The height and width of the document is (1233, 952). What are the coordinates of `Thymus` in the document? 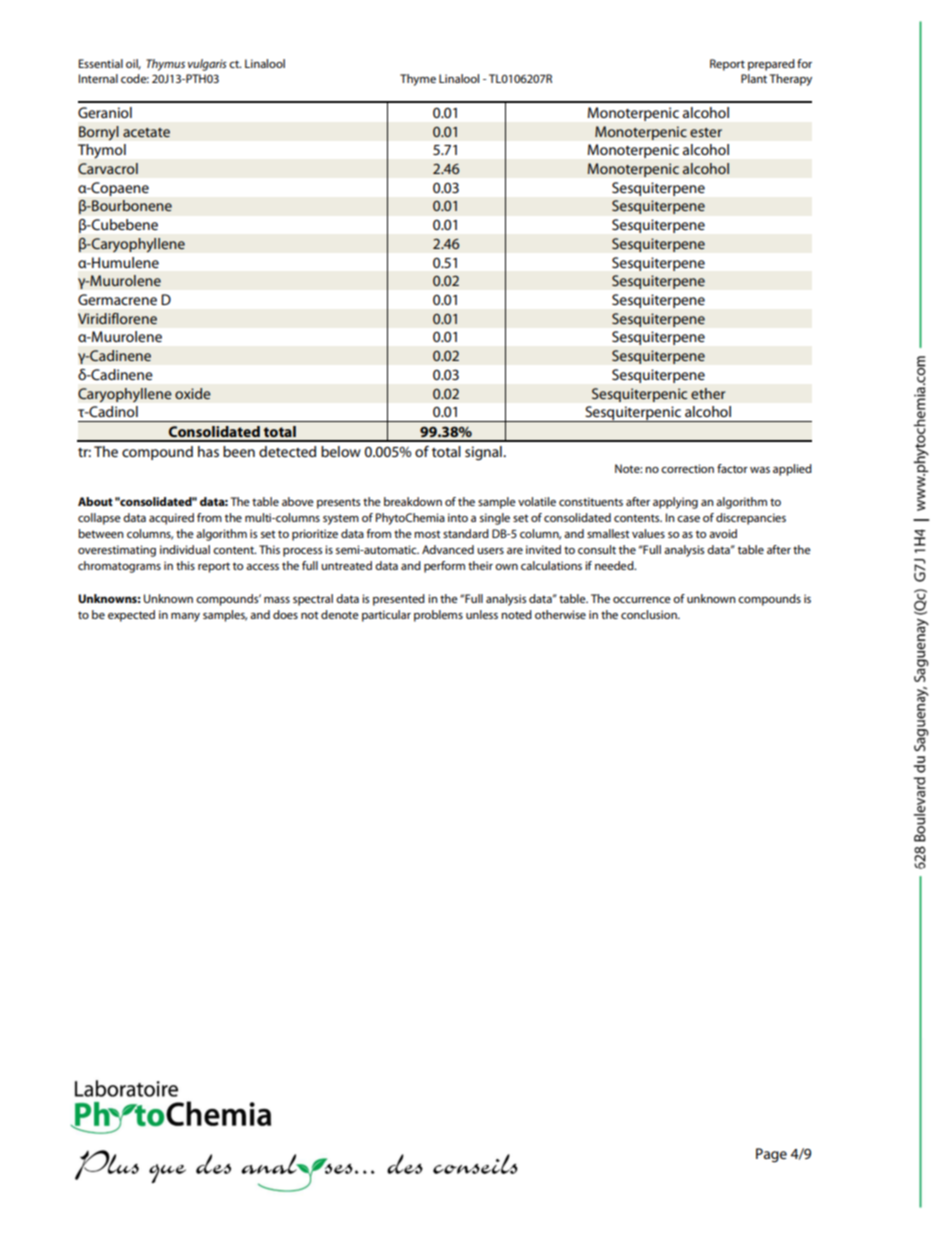 It's located at (165, 65).
